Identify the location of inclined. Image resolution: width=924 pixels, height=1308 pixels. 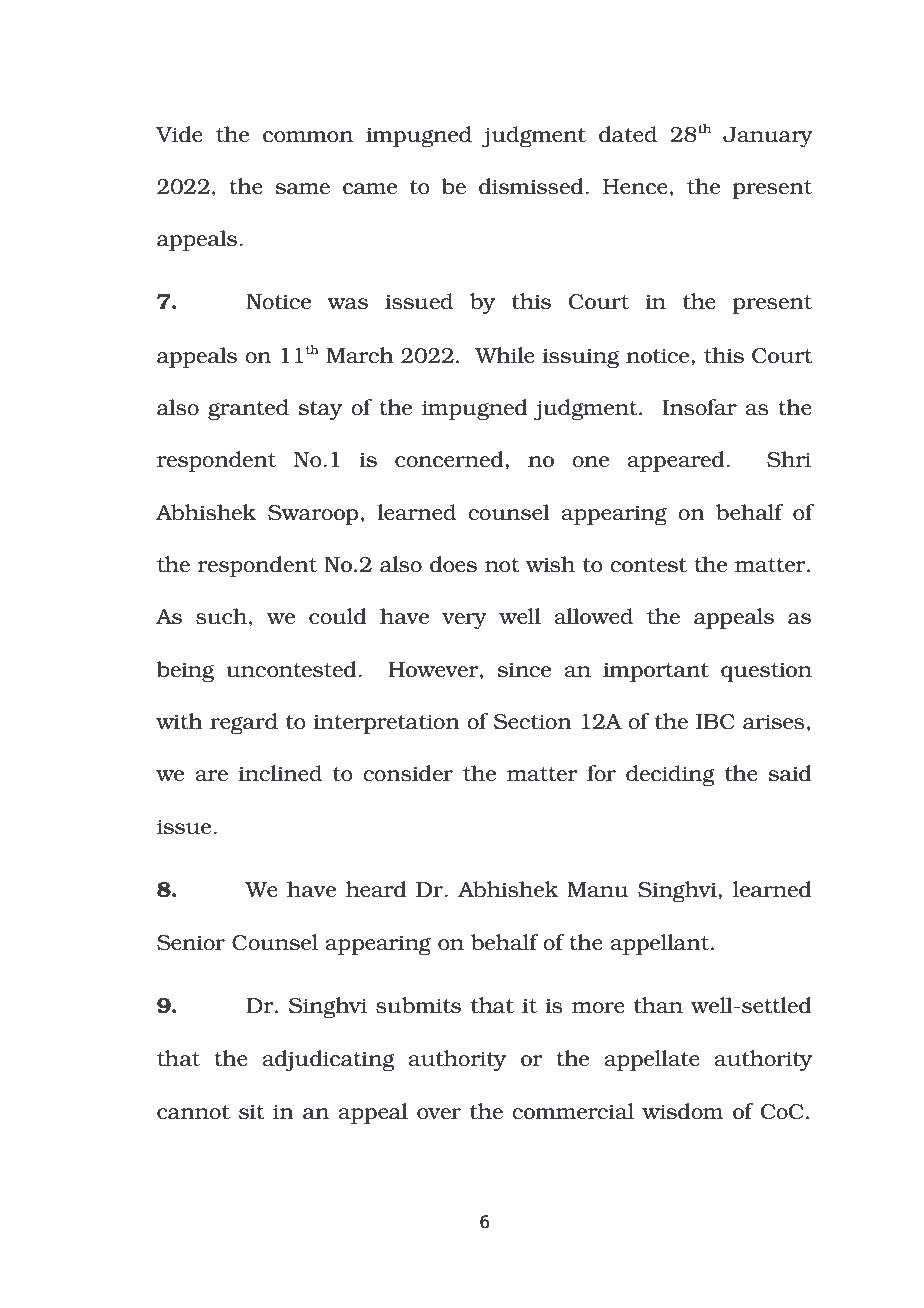
(280, 773).
